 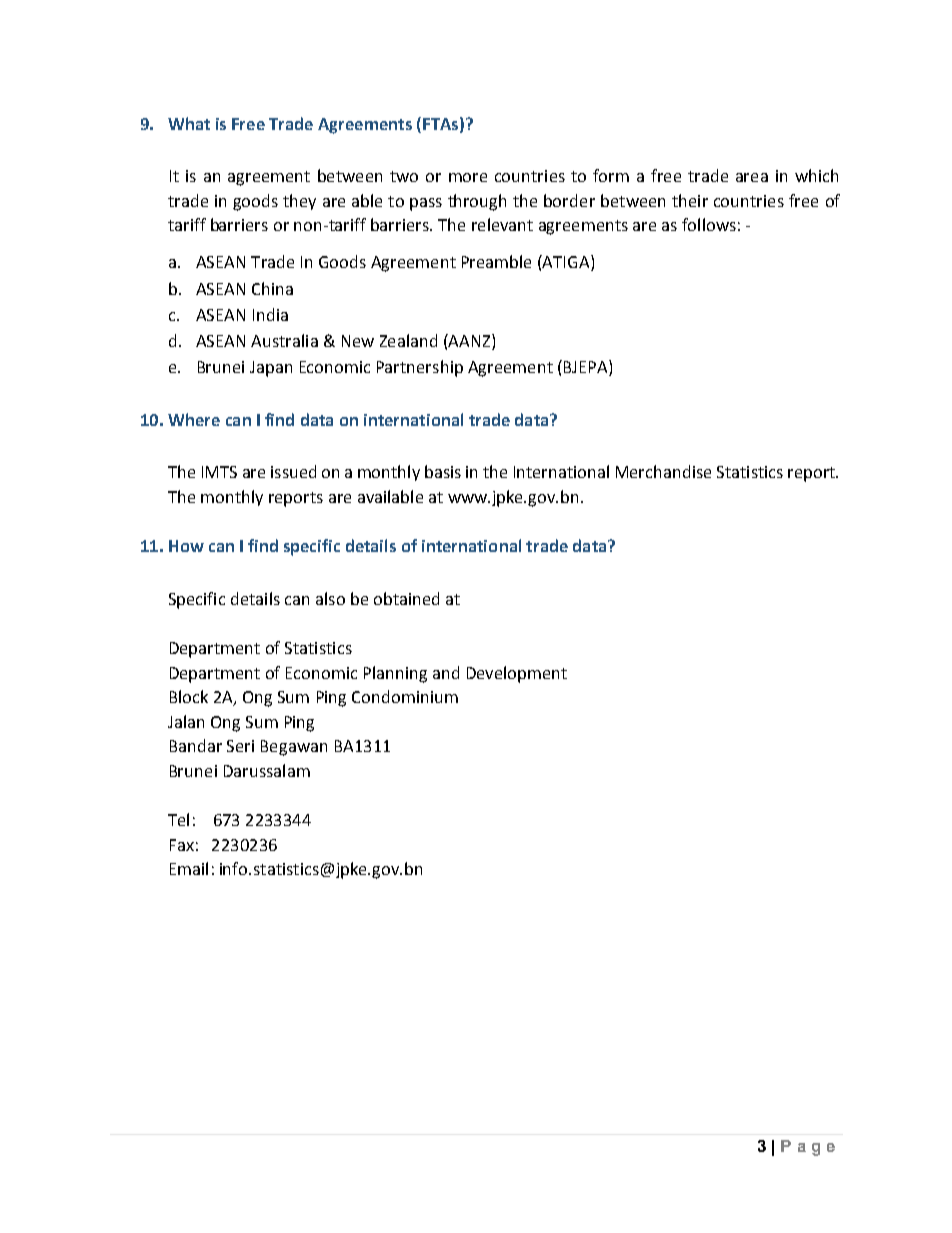 I want to click on Merchandise, so click(x=663, y=471).
